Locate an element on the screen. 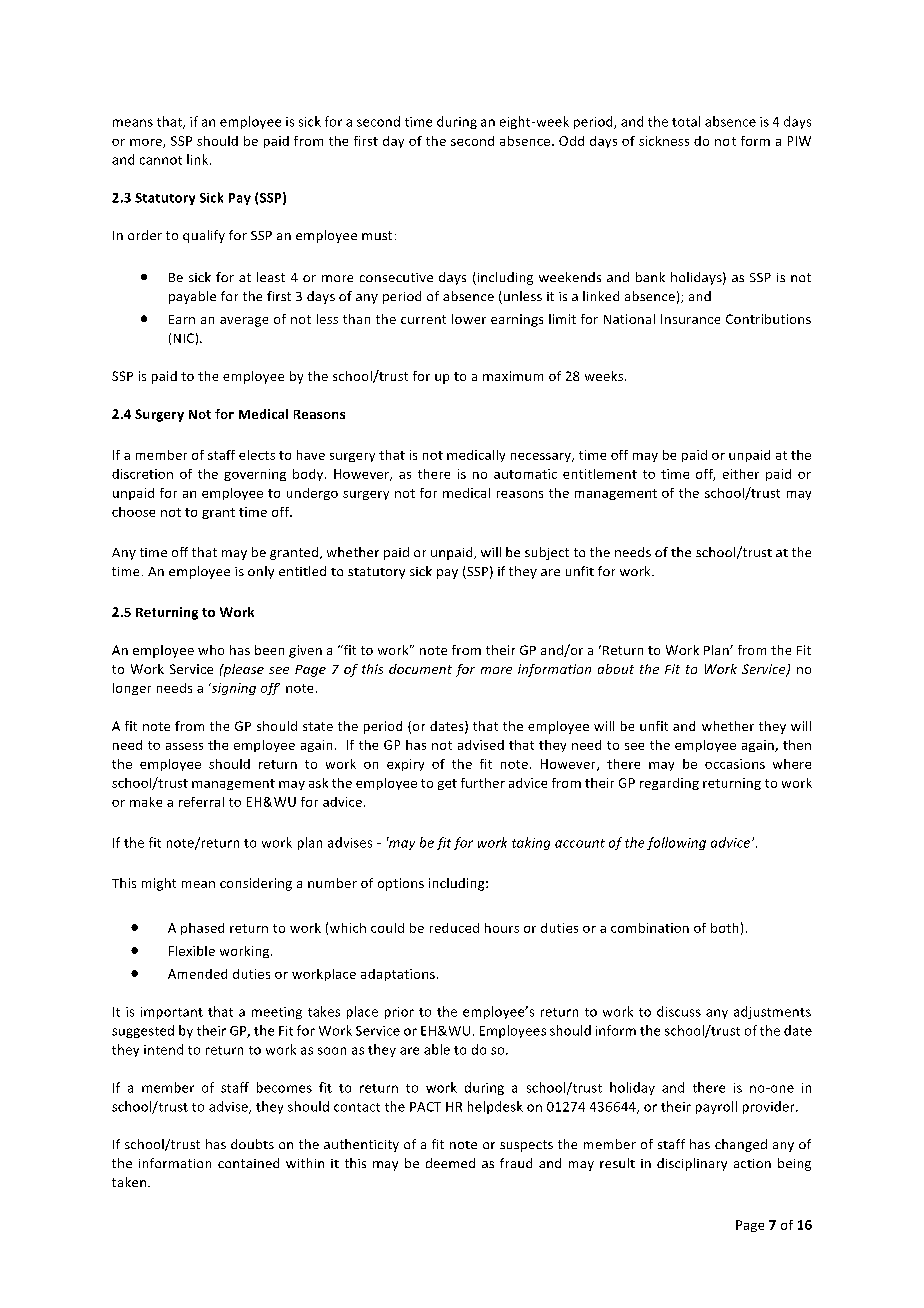 The width and height of the screenshot is (924, 1308). total is located at coordinates (686, 121).
